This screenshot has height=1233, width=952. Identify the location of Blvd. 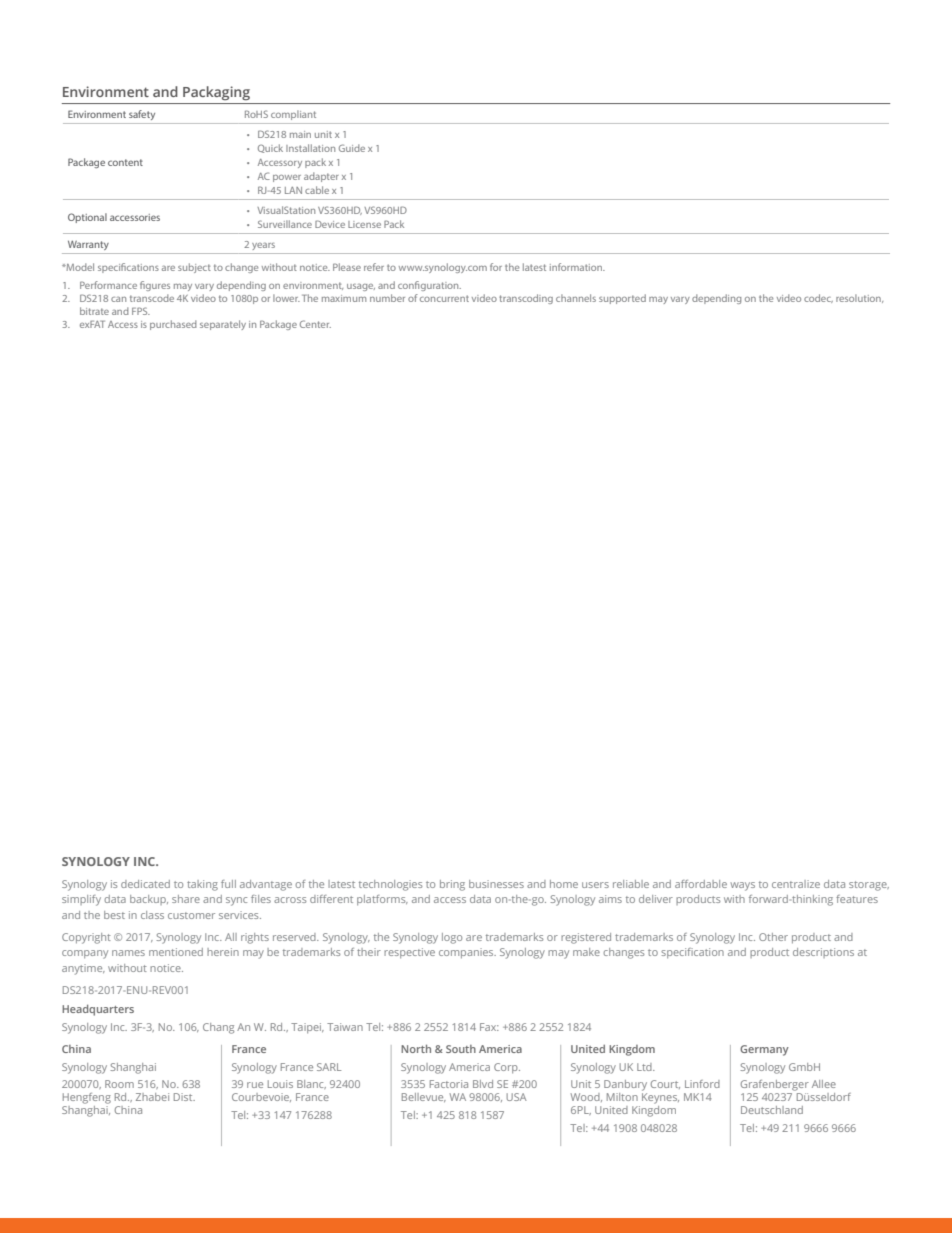
(483, 1084).
